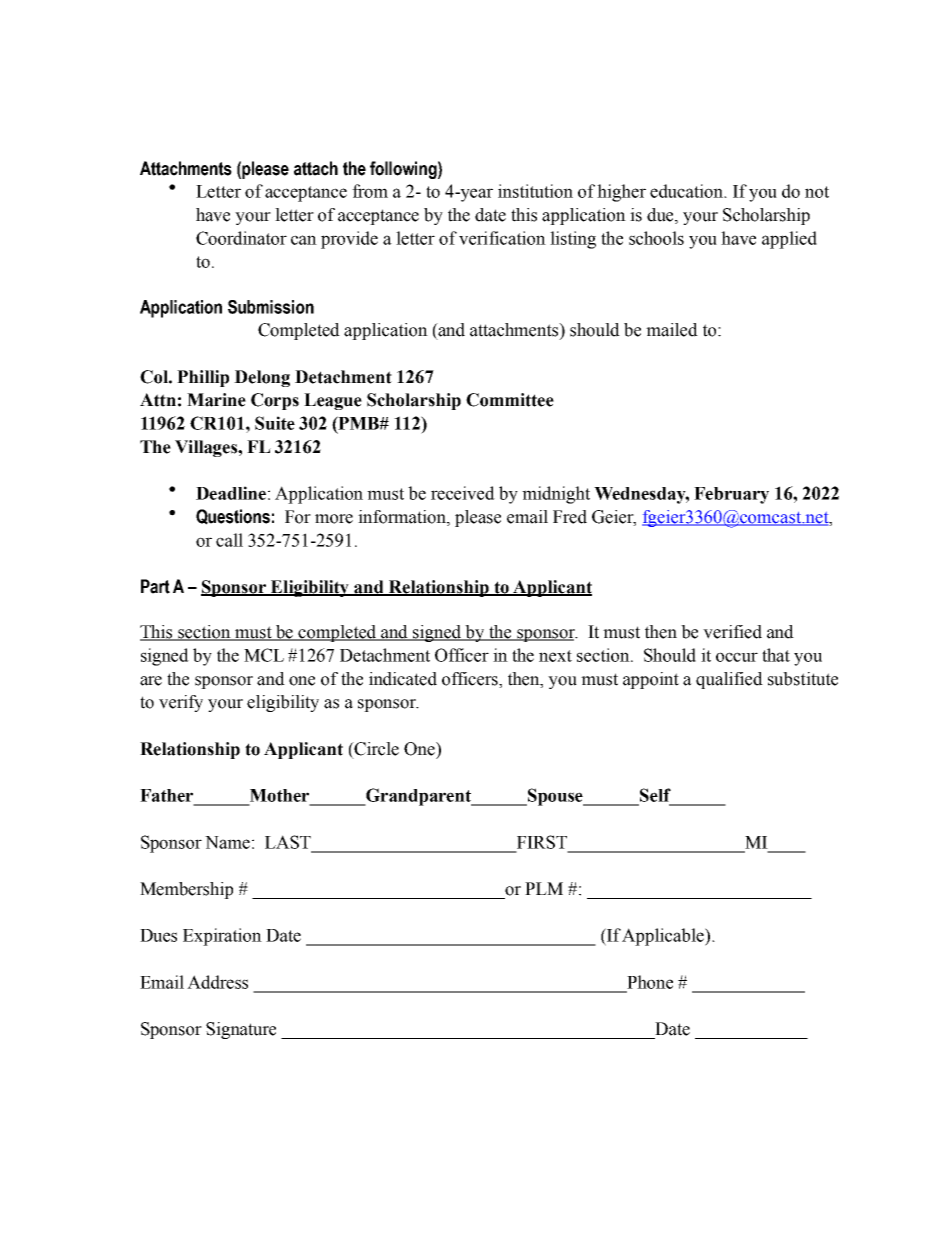 The image size is (952, 1233). Describe the element at coordinates (544, 888) in the image. I see `PLM` at that location.
